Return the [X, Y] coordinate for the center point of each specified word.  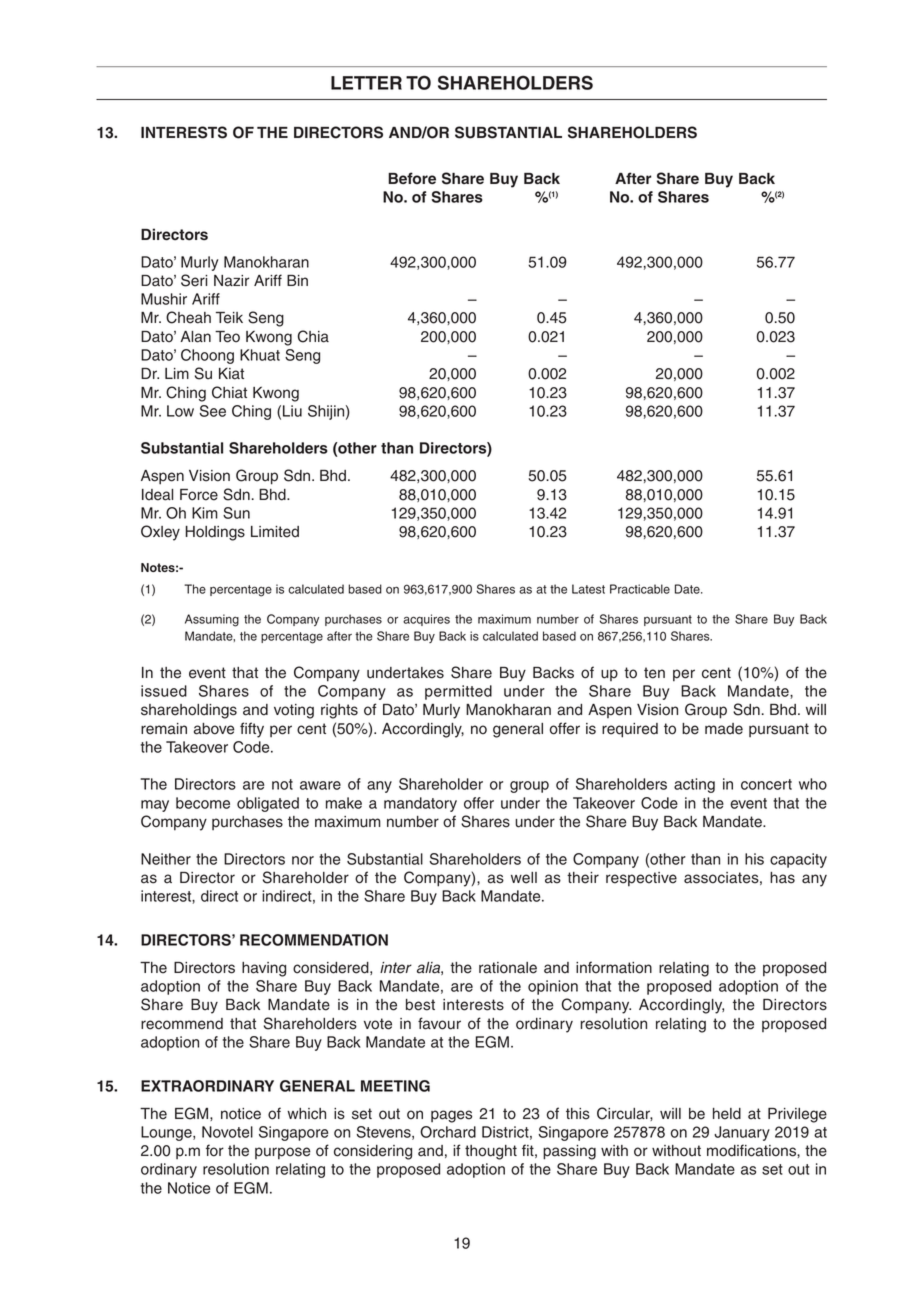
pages [451, 1116]
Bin [297, 280]
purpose [283, 1153]
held [727, 1114]
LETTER [366, 83]
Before [412, 178]
